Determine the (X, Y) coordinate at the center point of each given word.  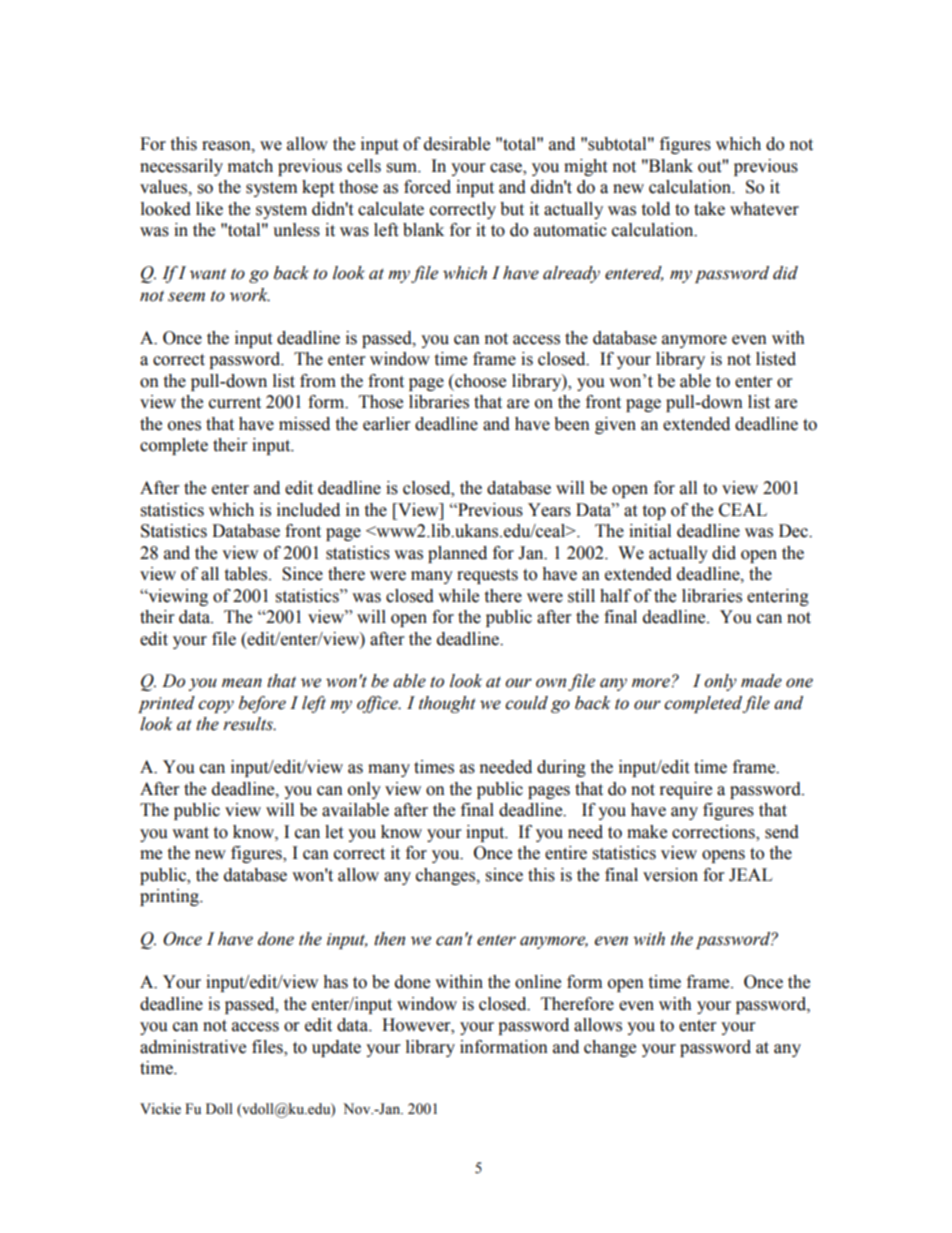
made (761, 681)
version (670, 875)
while (458, 596)
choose (479, 381)
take (709, 209)
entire (566, 853)
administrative (193, 1047)
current (235, 403)
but (512, 209)
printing (170, 897)
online (538, 982)
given (615, 425)
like (209, 209)
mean (242, 683)
